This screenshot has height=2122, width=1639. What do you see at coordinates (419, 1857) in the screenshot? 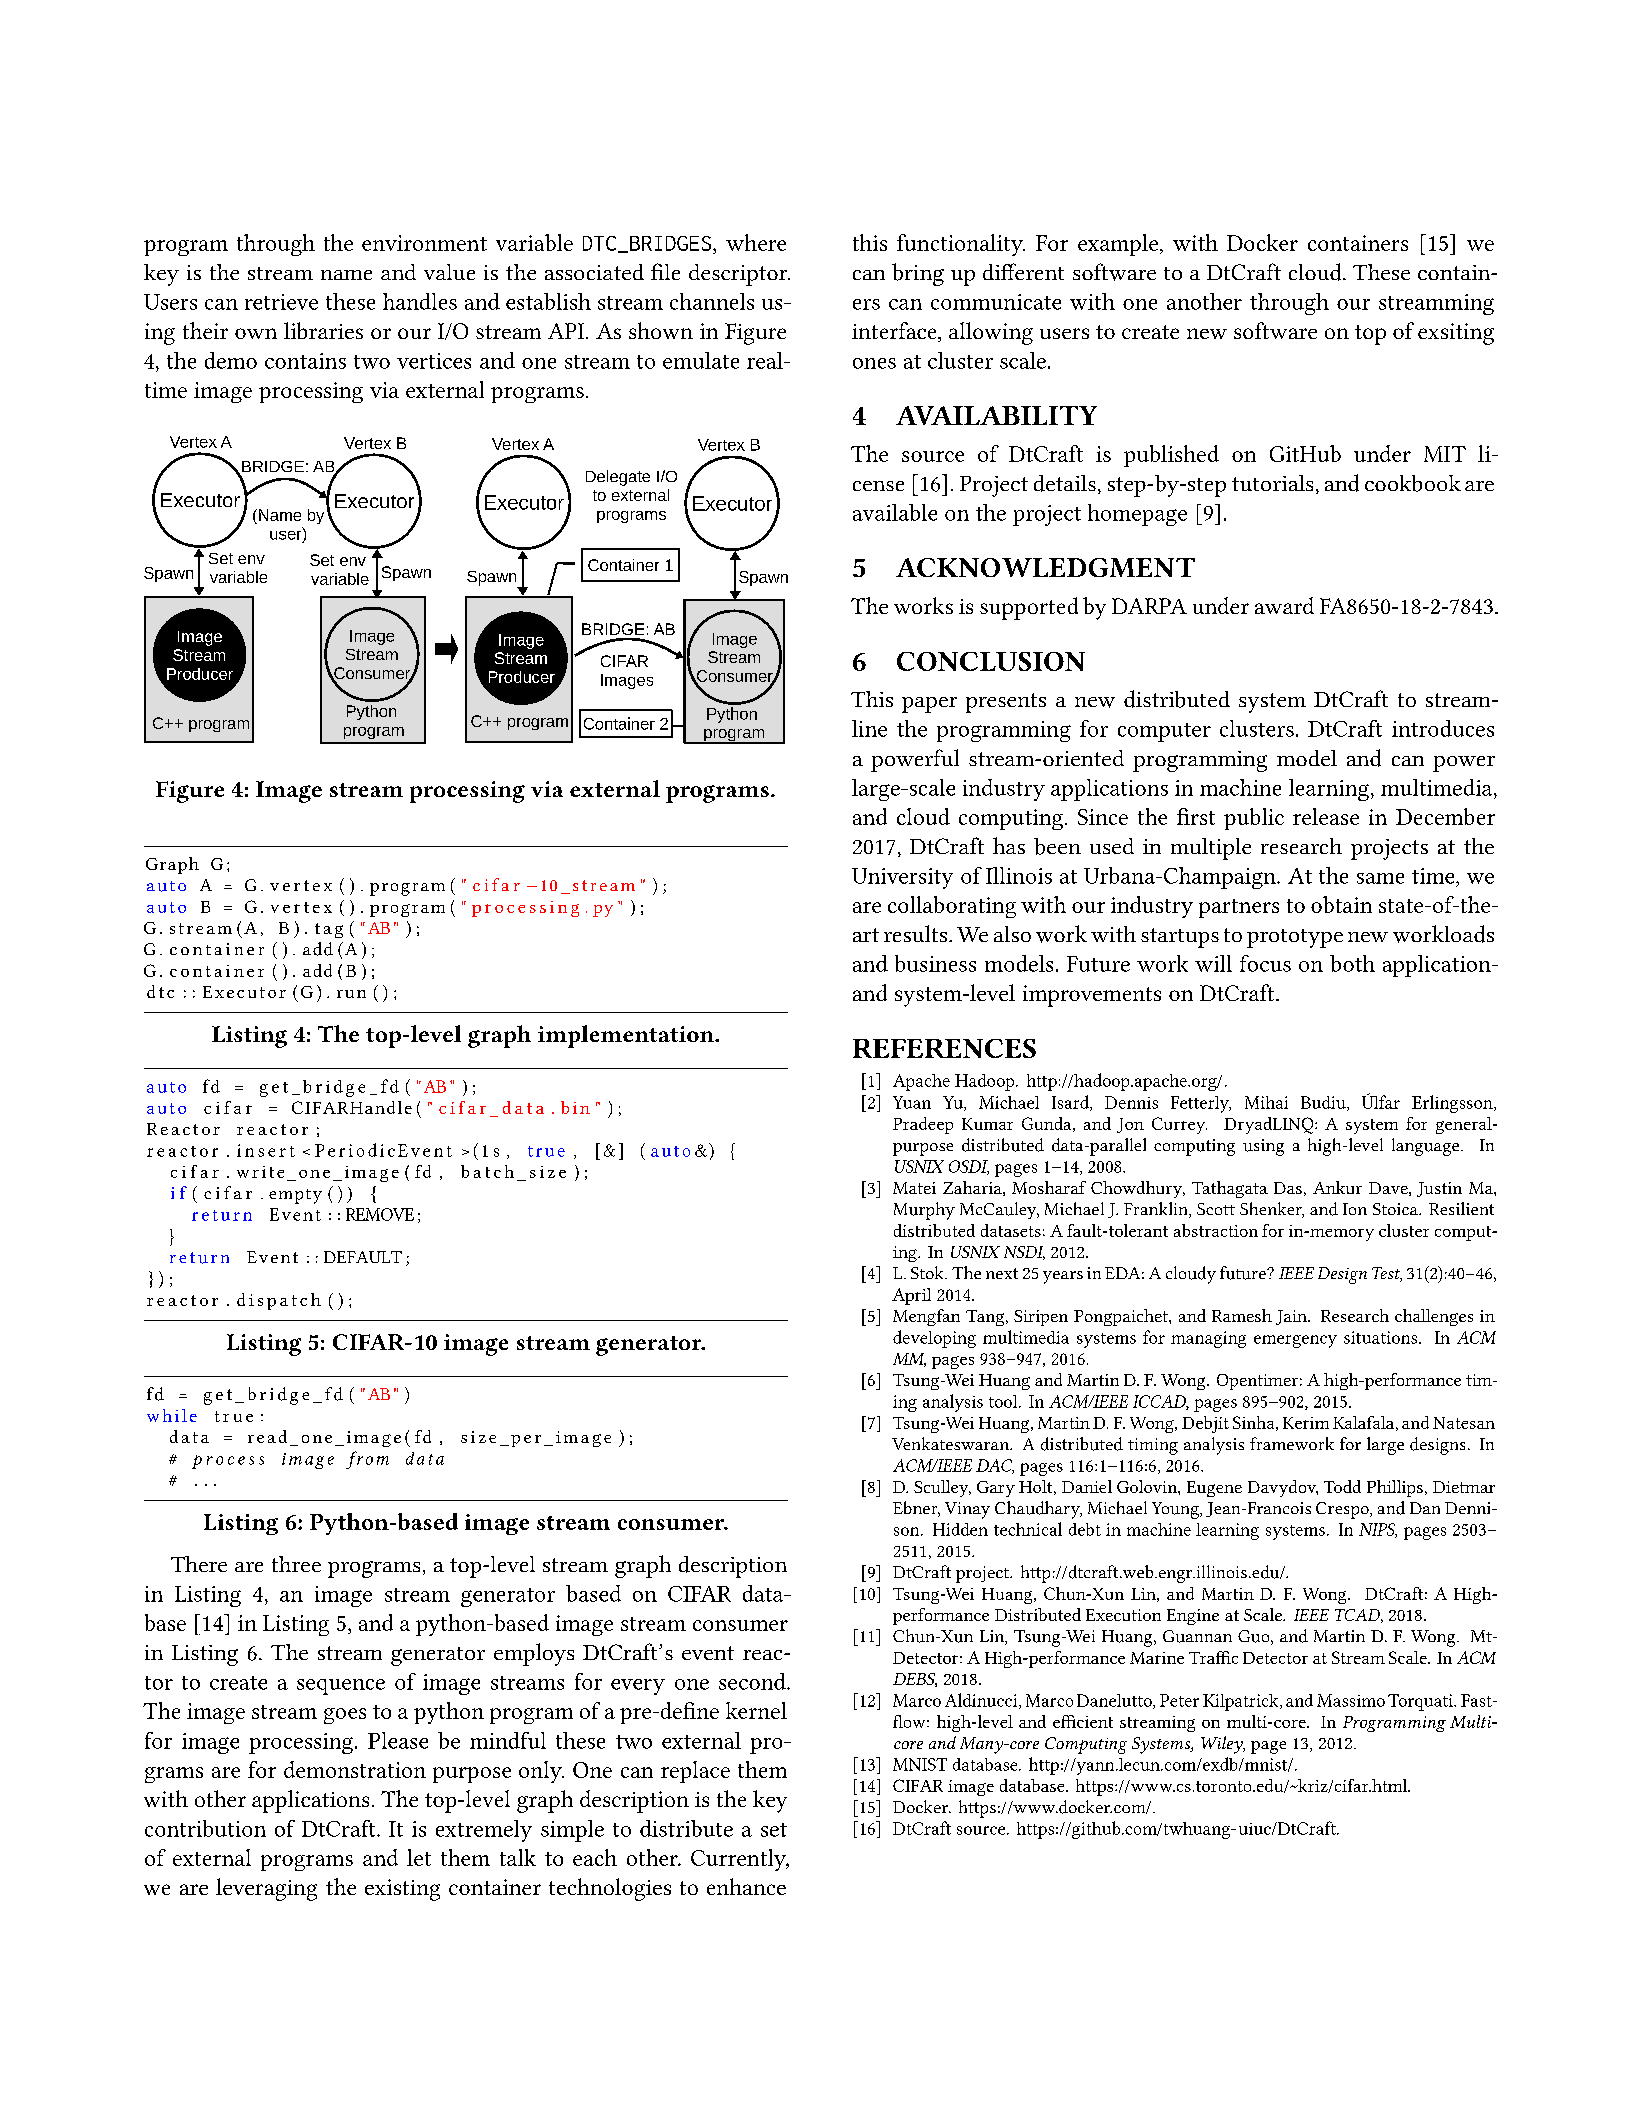
I see `let` at bounding box center [419, 1857].
